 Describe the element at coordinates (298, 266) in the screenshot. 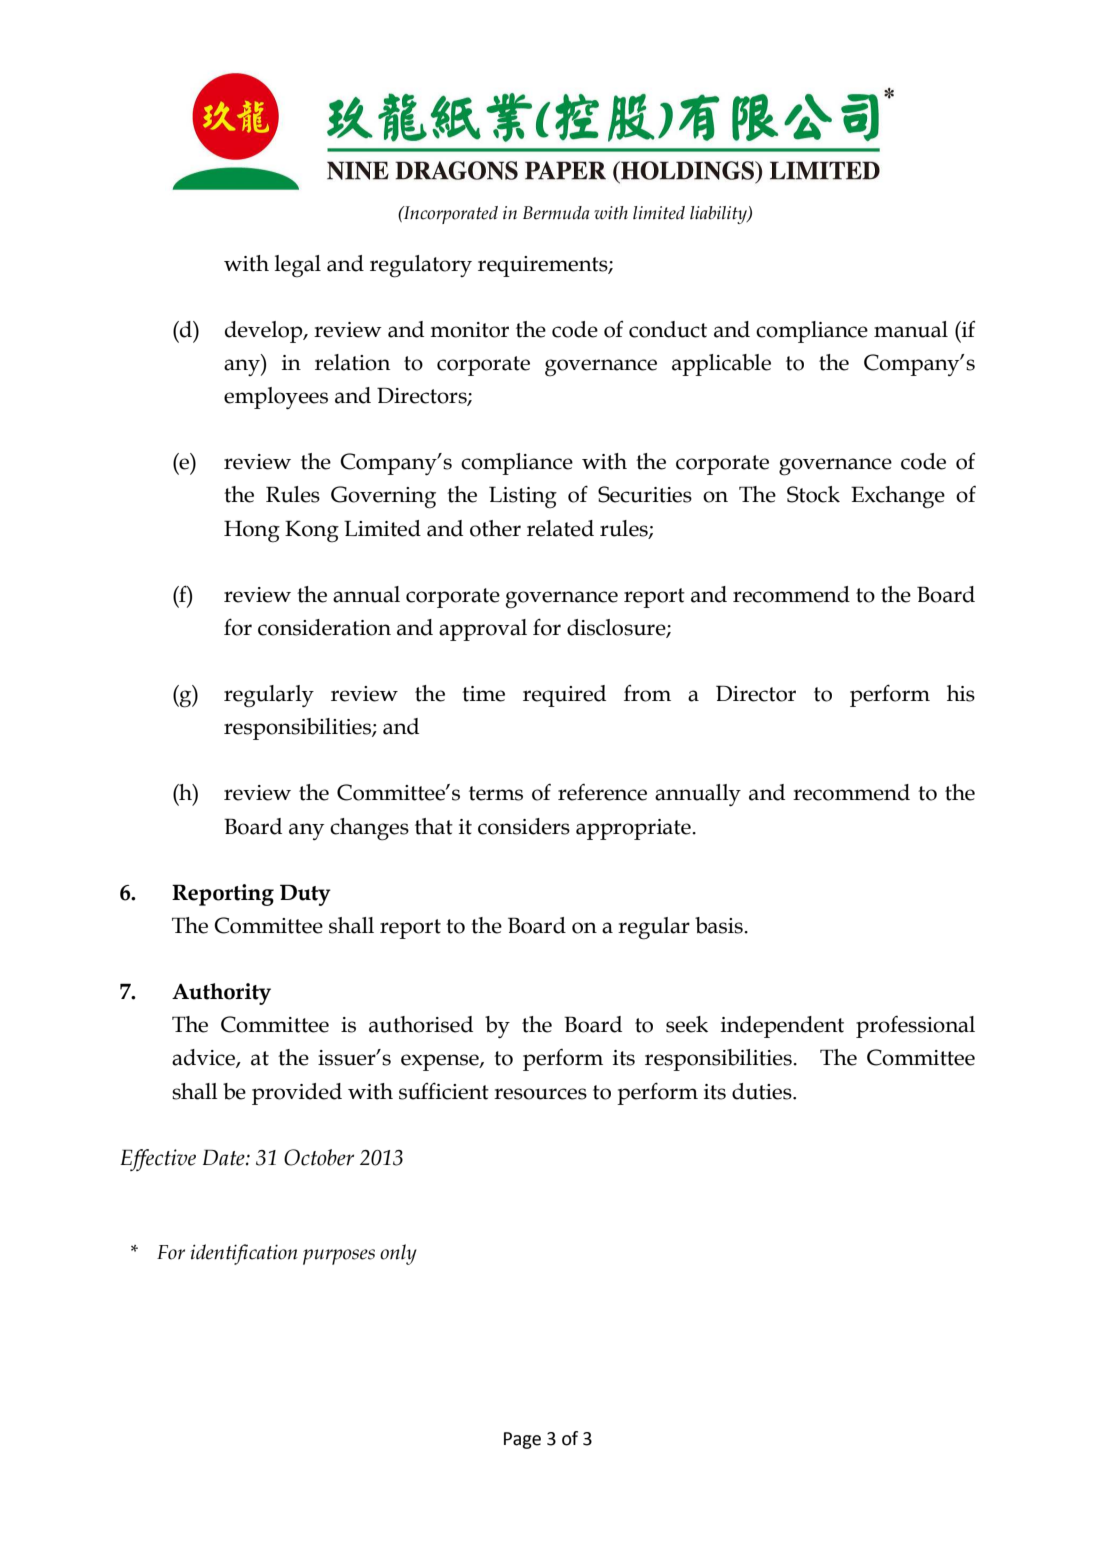

I see `legal` at that location.
